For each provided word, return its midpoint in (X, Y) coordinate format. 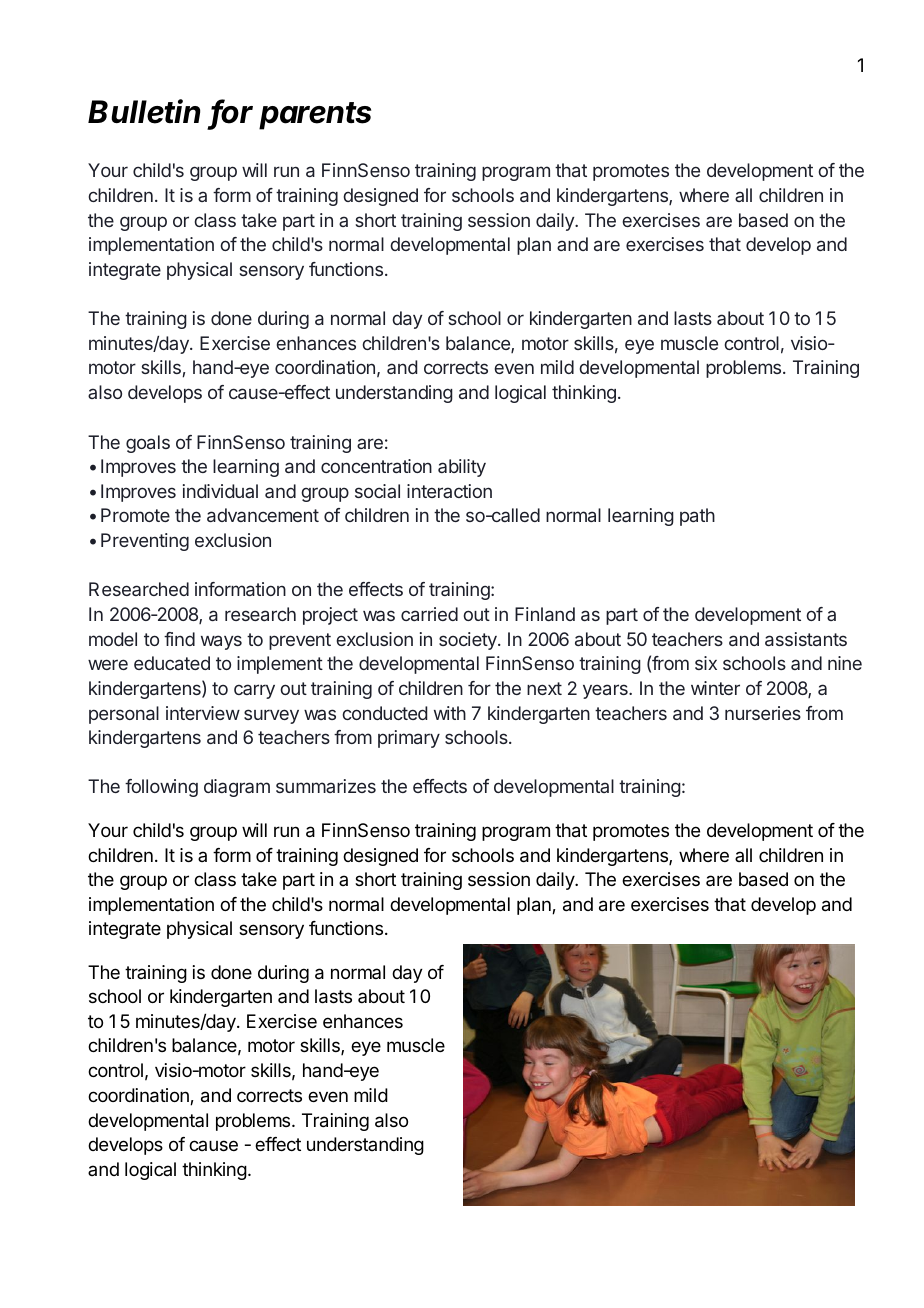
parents (315, 116)
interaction (449, 491)
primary (409, 739)
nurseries (763, 713)
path (697, 517)
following (161, 788)
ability (462, 468)
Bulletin (144, 111)
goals (148, 444)
